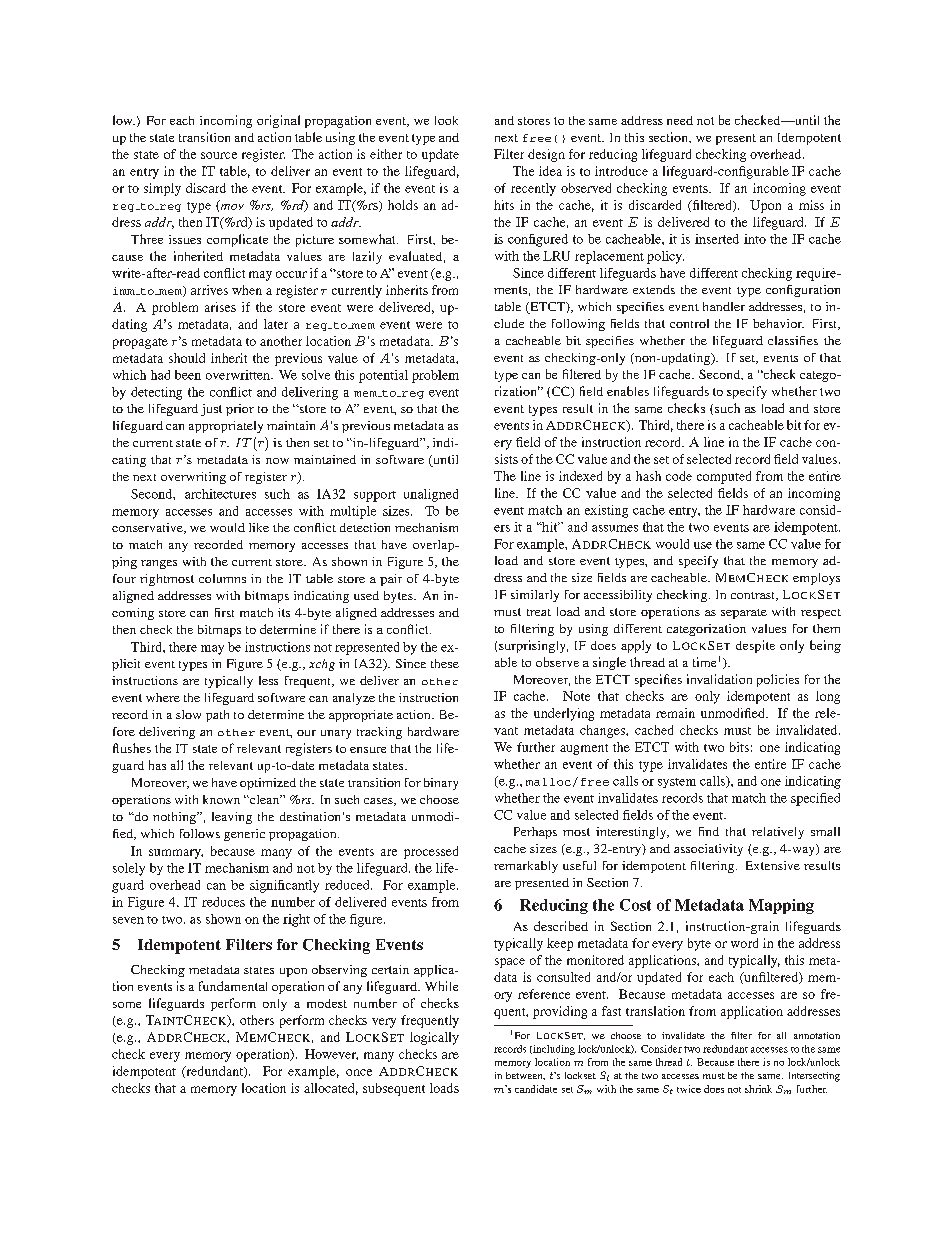 This image has height=1233, width=952. Describe the element at coordinates (219, 155) in the image. I see `source` at that location.
